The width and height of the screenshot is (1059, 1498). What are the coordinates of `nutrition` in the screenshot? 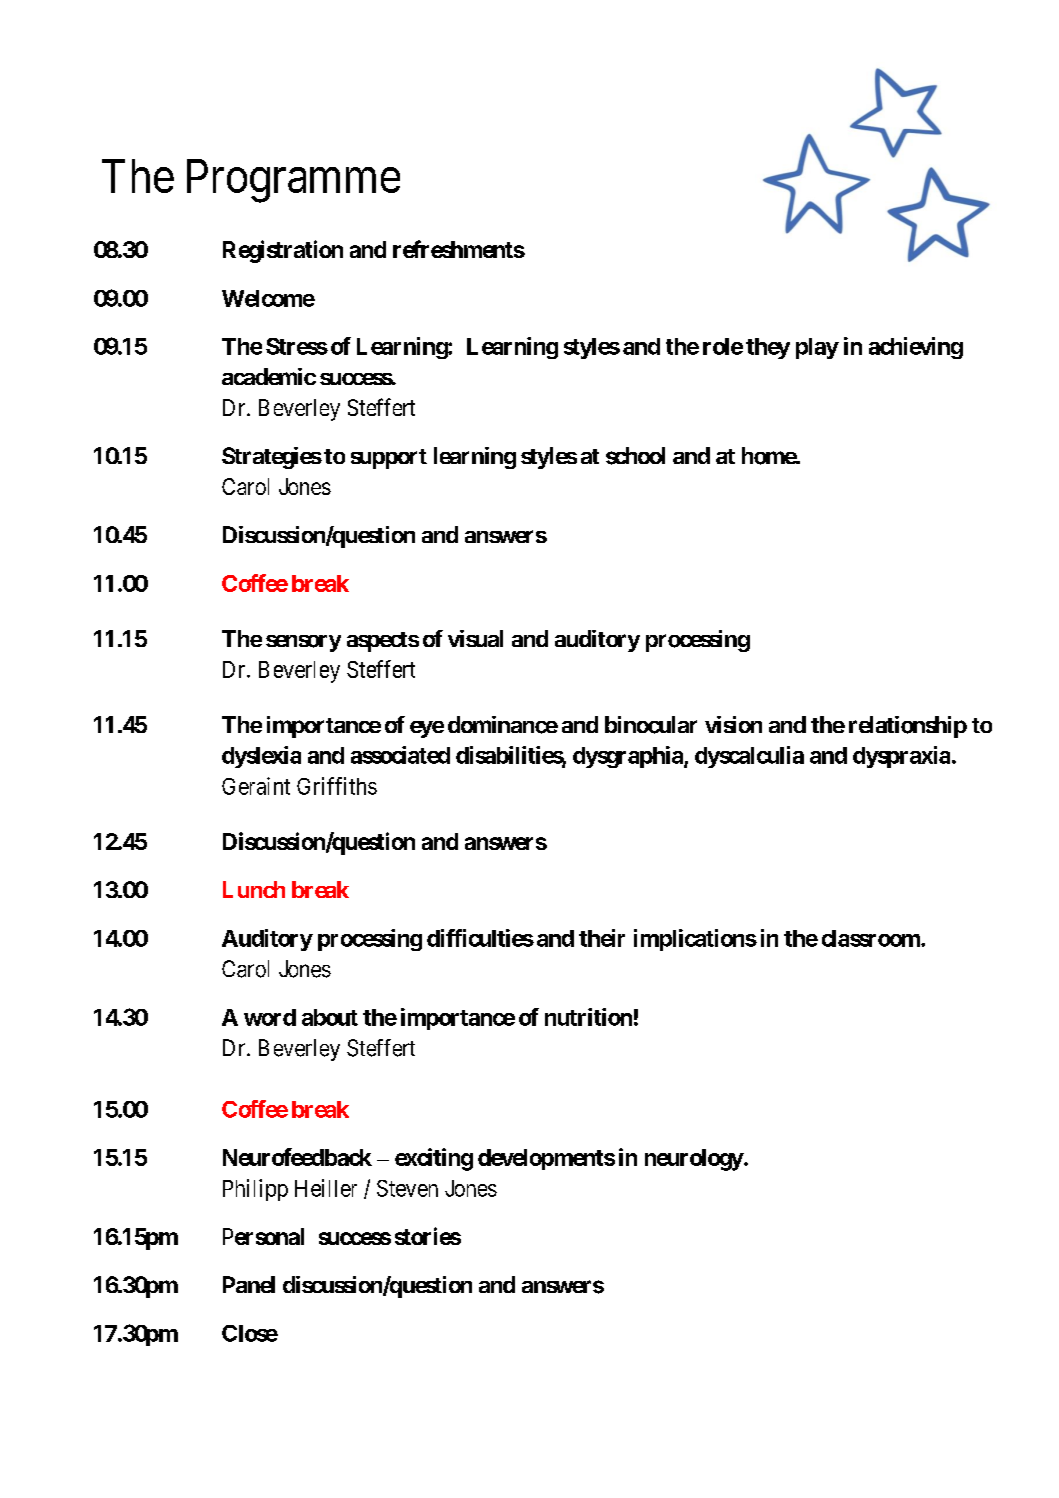 It's located at (588, 1017).
